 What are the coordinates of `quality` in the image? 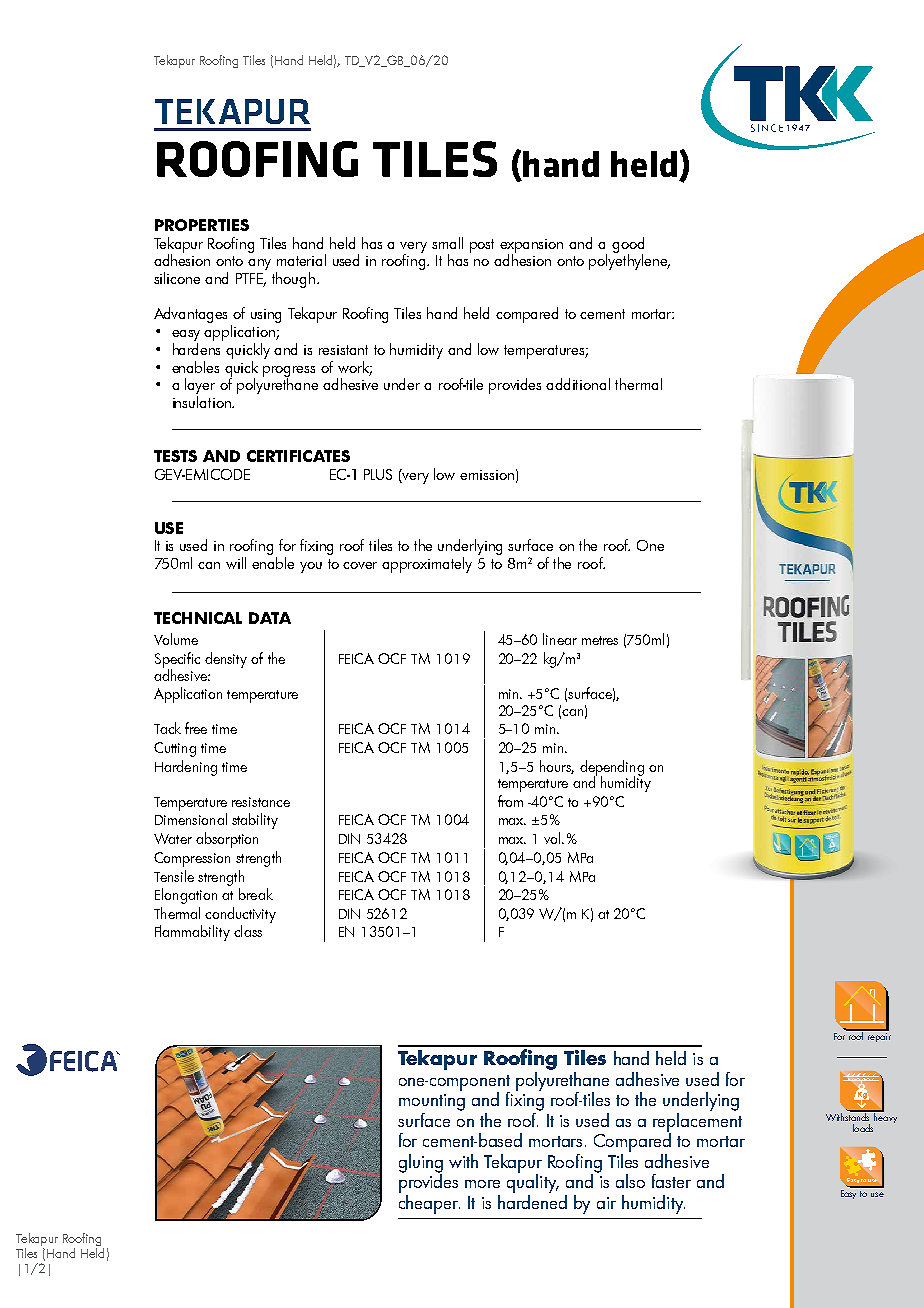 It's located at (533, 1182).
